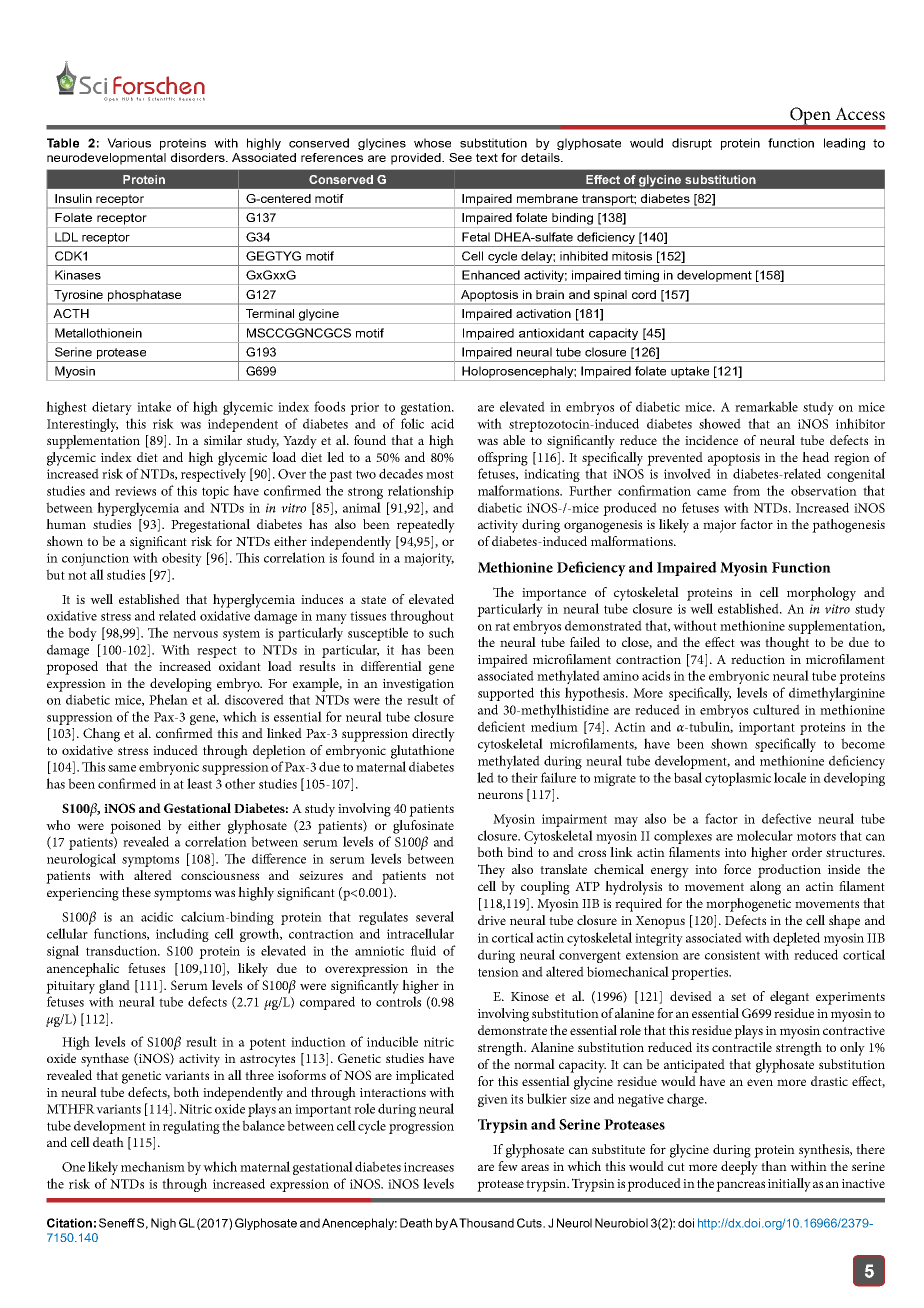 Image resolution: width=924 pixels, height=1308 pixels. Describe the element at coordinates (135, 491) in the document. I see `reviews` at that location.
